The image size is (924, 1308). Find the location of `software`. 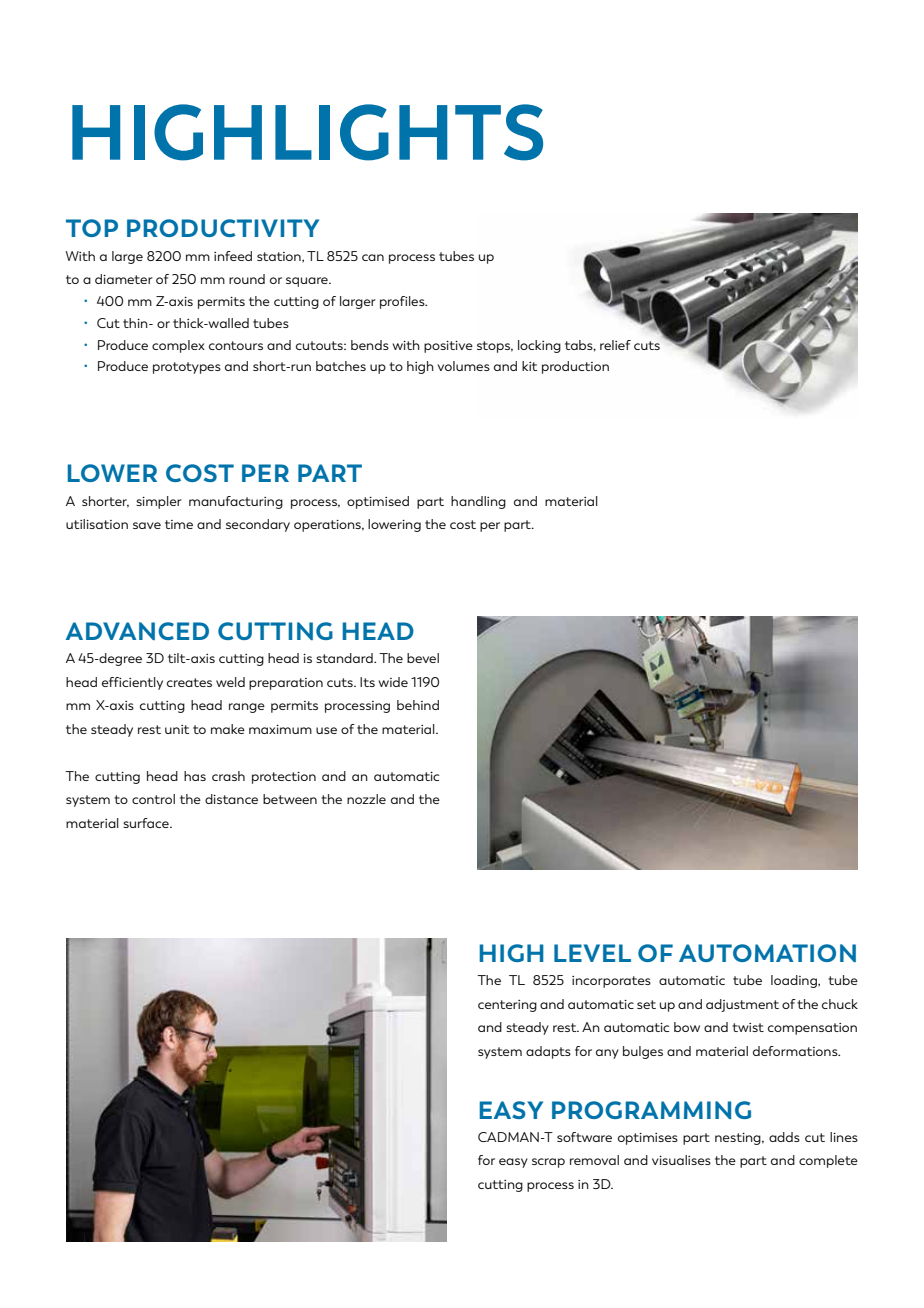

software is located at coordinates (584, 1137).
